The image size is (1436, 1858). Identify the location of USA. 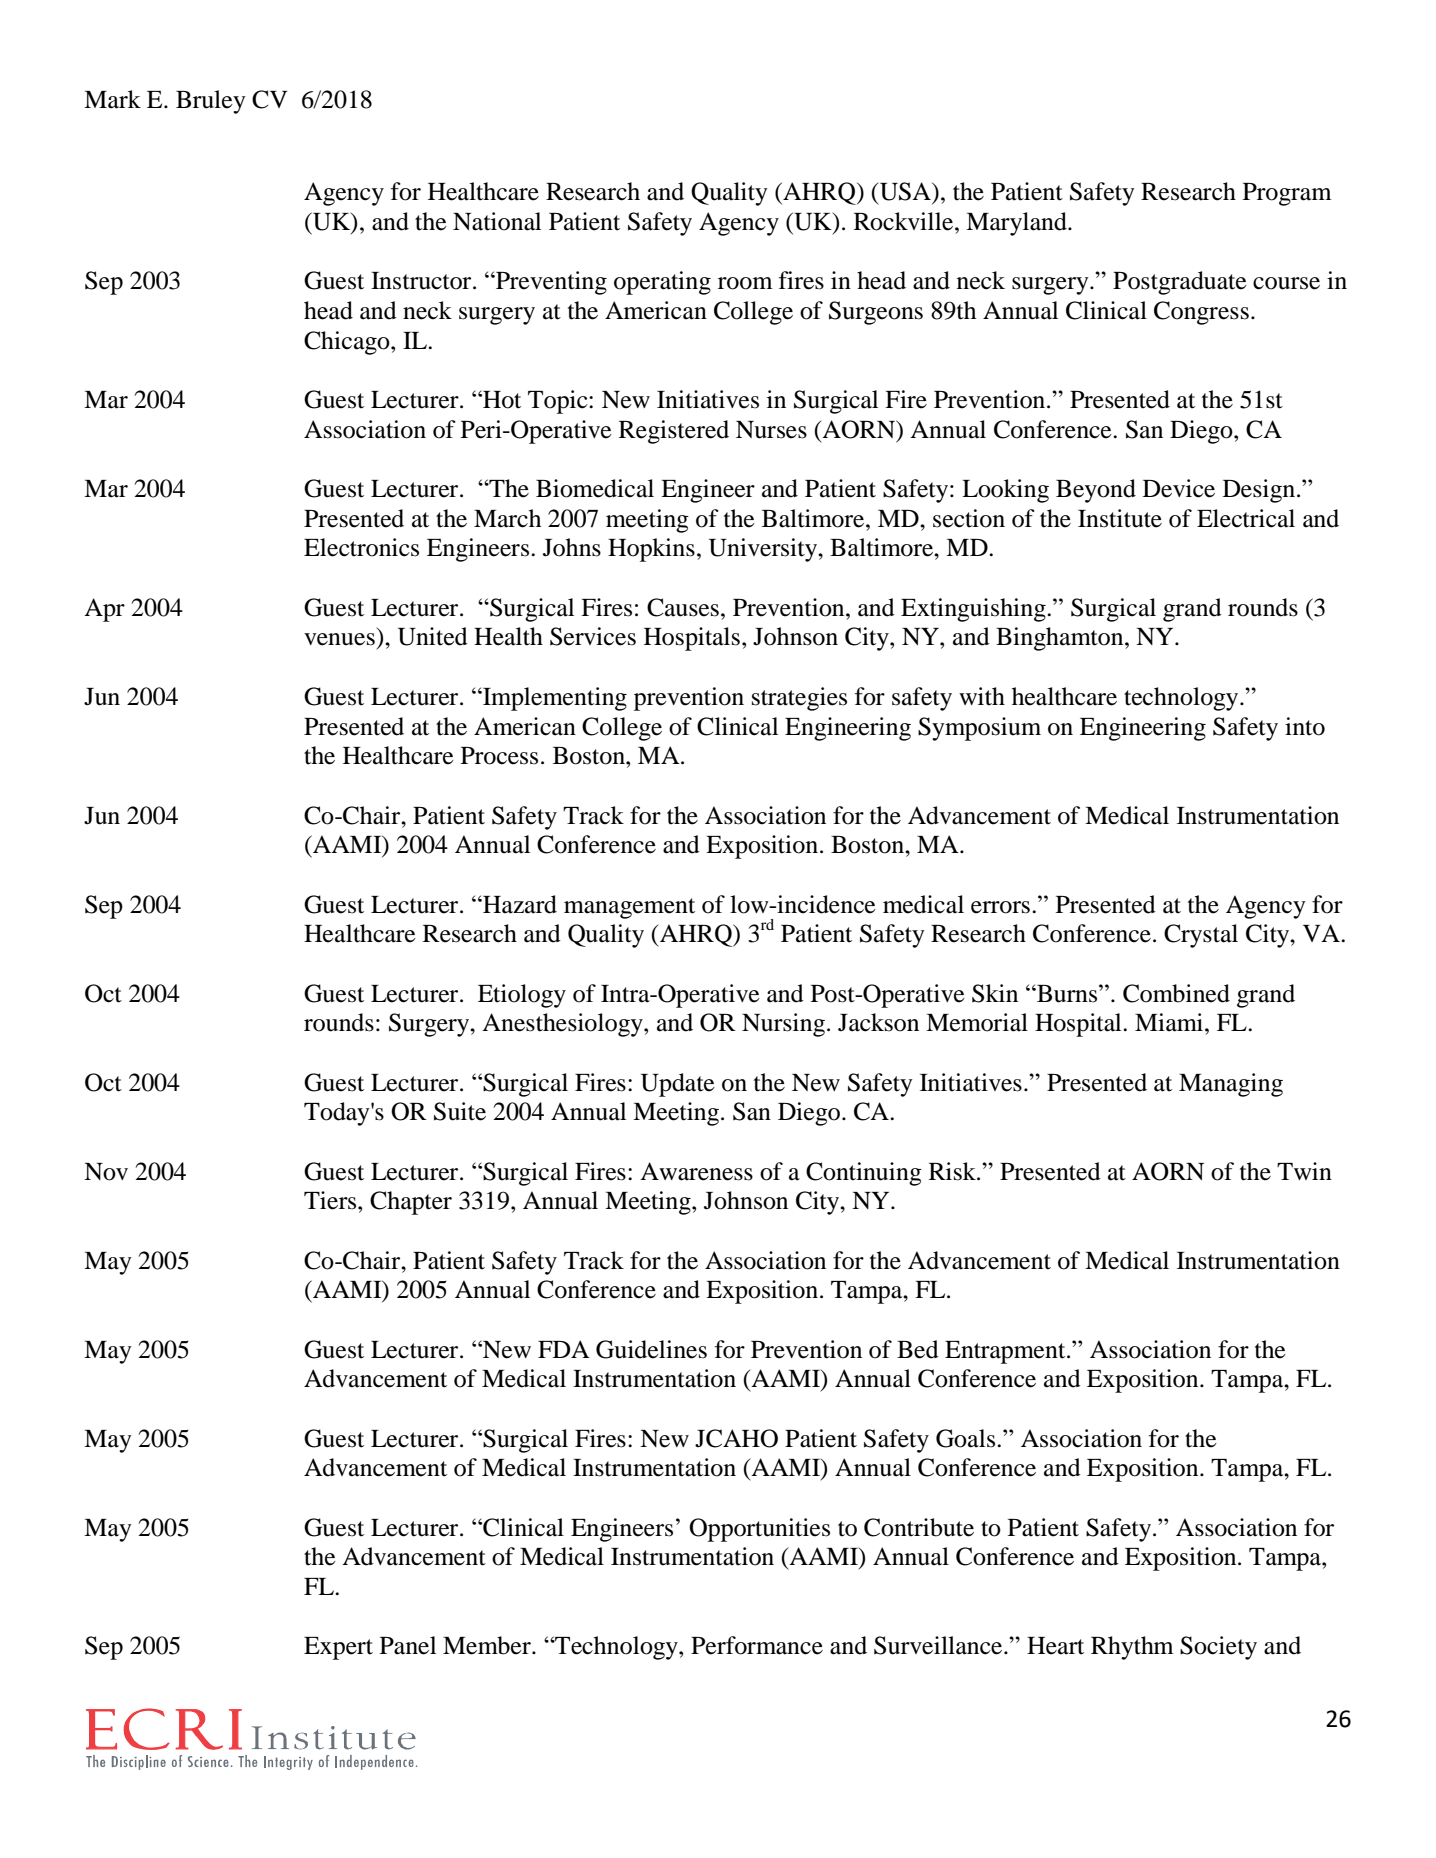
(906, 191).
